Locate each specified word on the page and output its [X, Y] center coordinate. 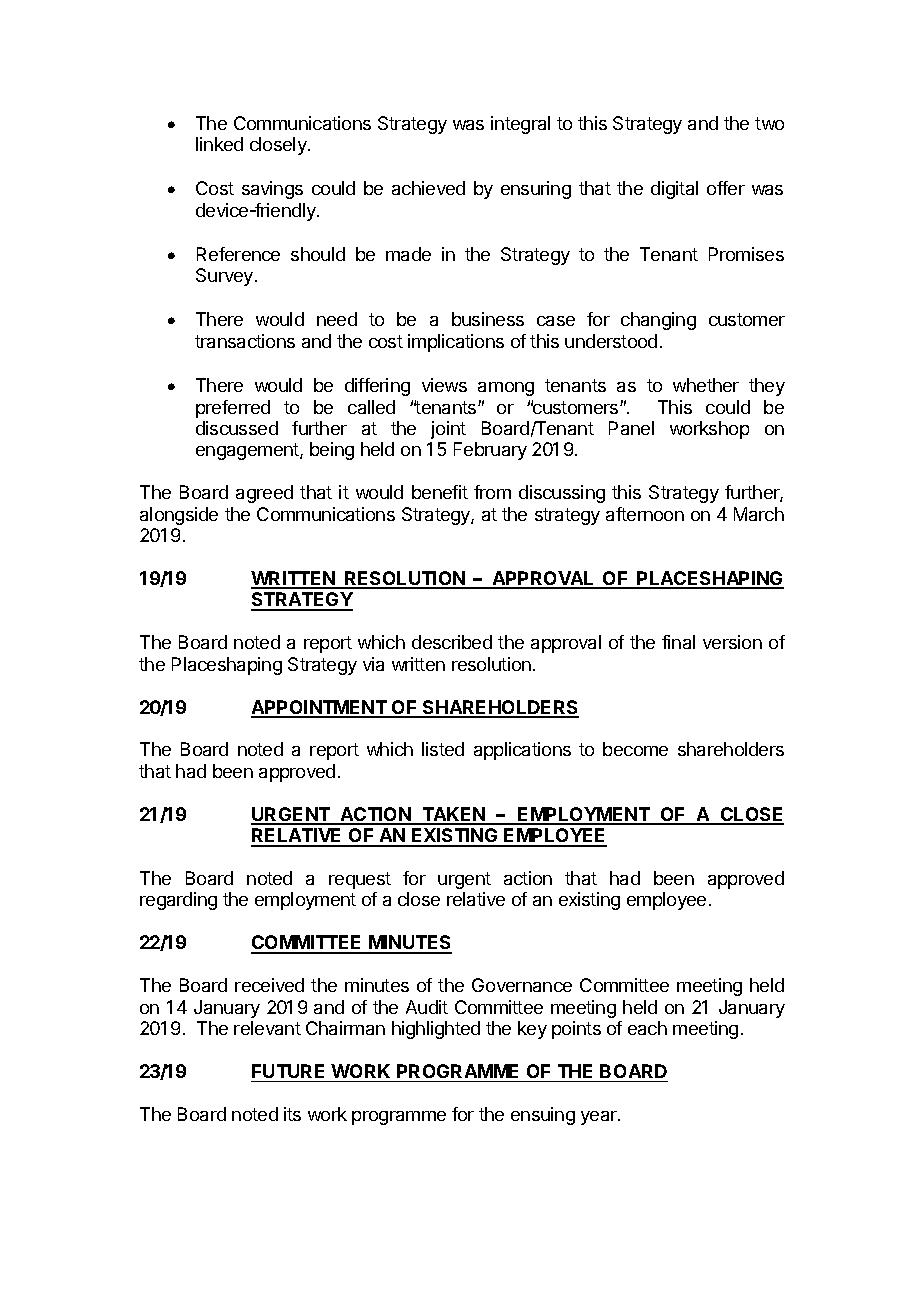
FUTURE [288, 1071]
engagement [248, 451]
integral [520, 125]
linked [219, 144]
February [490, 451]
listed [443, 749]
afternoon [645, 514]
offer [726, 188]
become [635, 749]
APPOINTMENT [320, 708]
